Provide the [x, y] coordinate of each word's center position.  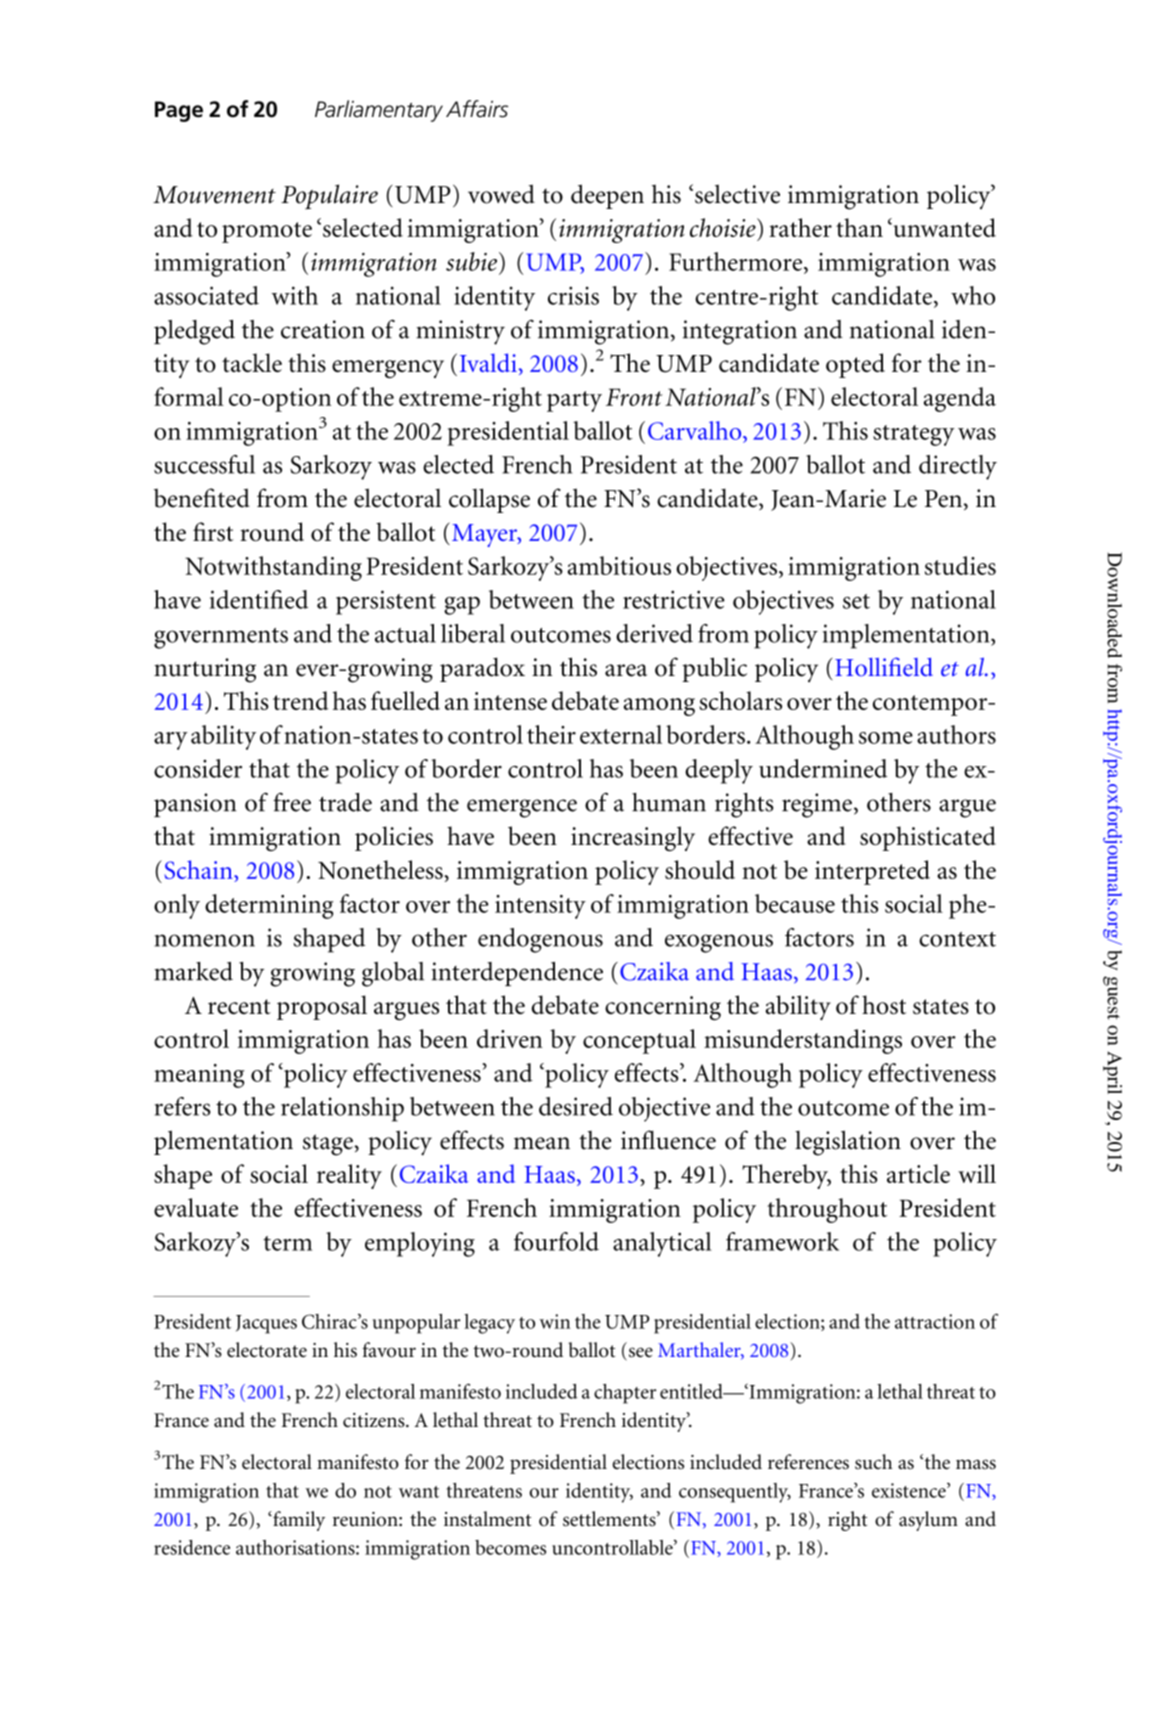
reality [349, 1176]
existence [910, 1490]
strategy [914, 435]
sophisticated [928, 838]
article [918, 1173]
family [298, 1521]
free [292, 802]
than [859, 227]
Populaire [329, 196]
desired [576, 1106]
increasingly [633, 838]
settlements [610, 1519]
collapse [489, 500]
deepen [607, 196]
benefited [202, 498]
